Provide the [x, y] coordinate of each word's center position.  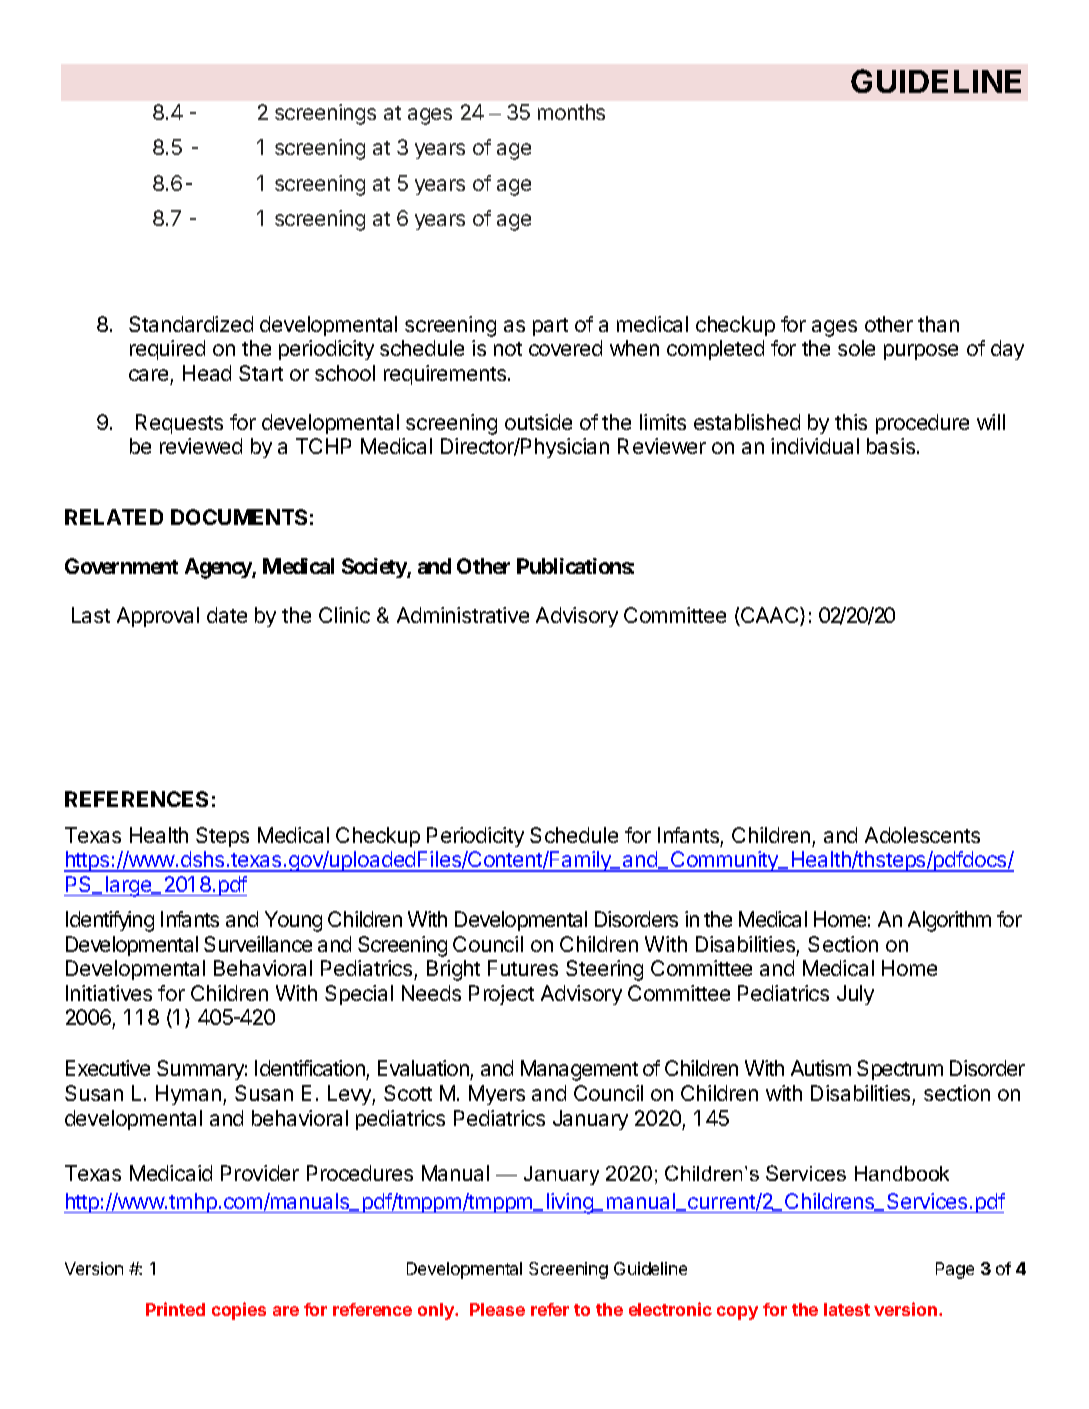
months [571, 112]
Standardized [191, 324]
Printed [175, 1309]
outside [538, 422]
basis [892, 446]
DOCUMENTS [239, 517]
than [938, 324]
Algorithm [949, 921]
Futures [523, 968]
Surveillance [258, 944]
